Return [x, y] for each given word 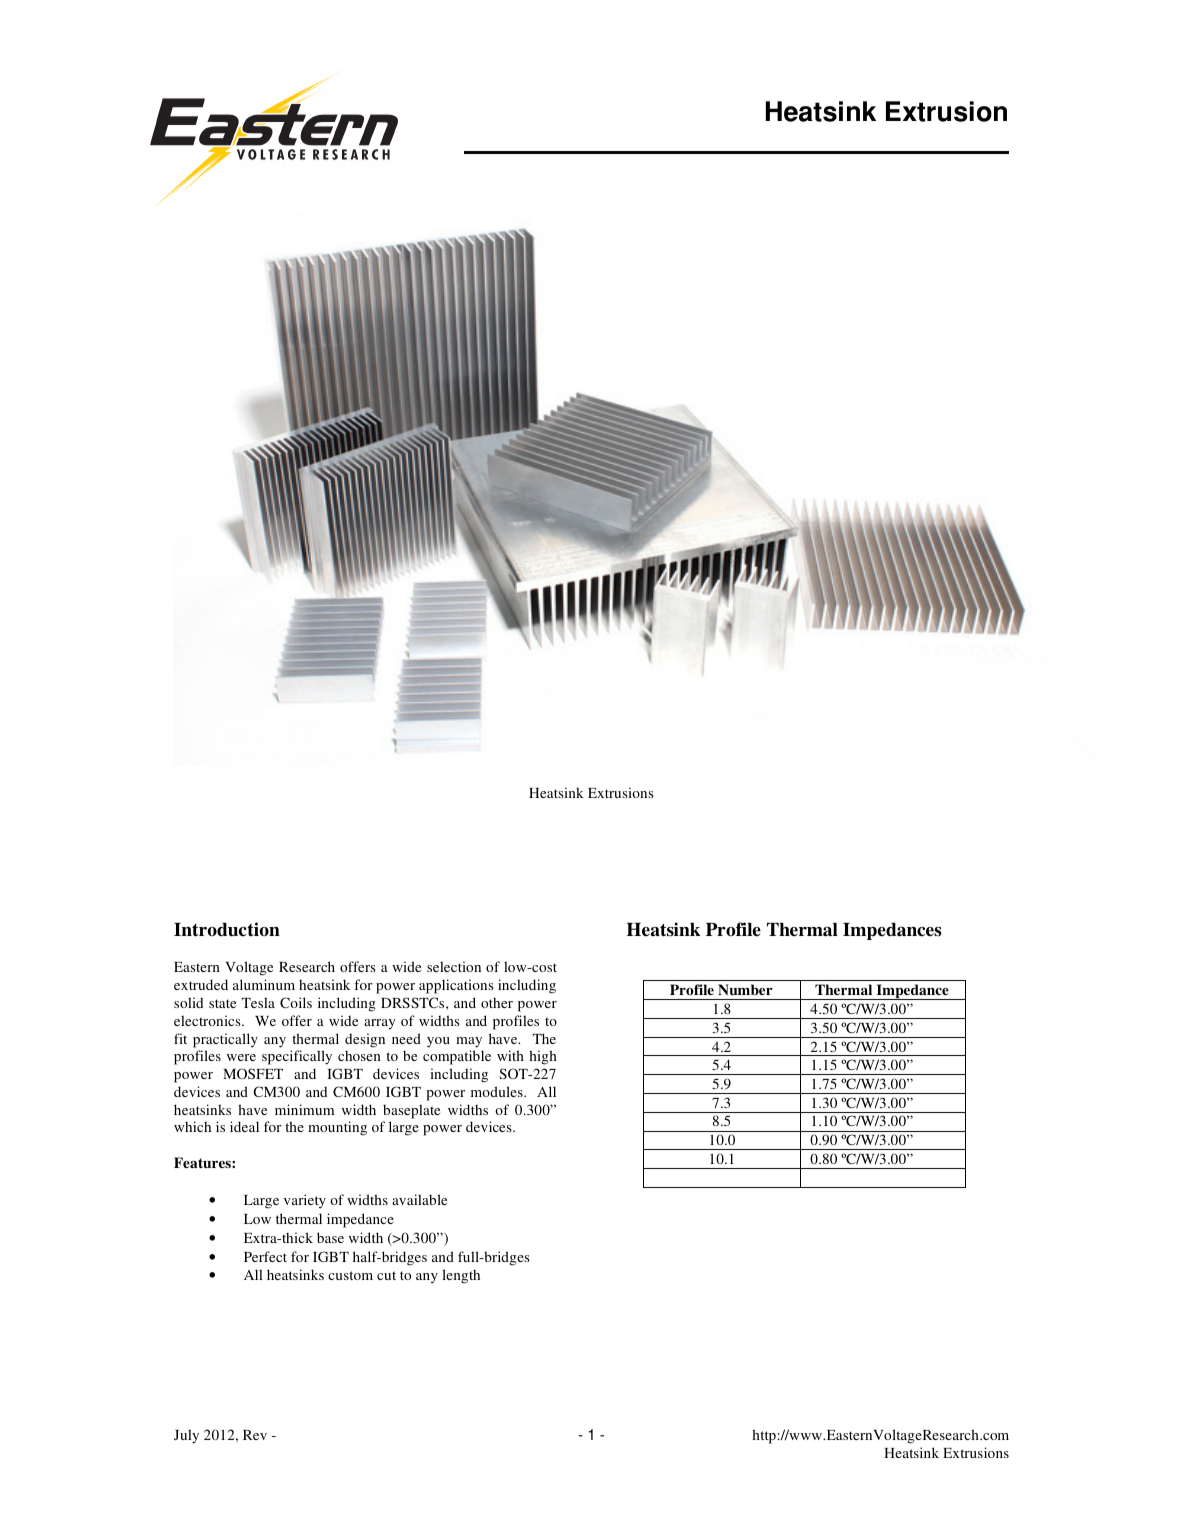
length [461, 1276]
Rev [255, 1435]
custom [350, 1275]
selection [454, 966]
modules [498, 1091]
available [419, 1199]
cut [386, 1275]
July [186, 1436]
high [543, 1057]
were [241, 1057]
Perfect [265, 1256]
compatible [457, 1057]
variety [305, 1201]
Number [745, 989]
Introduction [227, 929]
